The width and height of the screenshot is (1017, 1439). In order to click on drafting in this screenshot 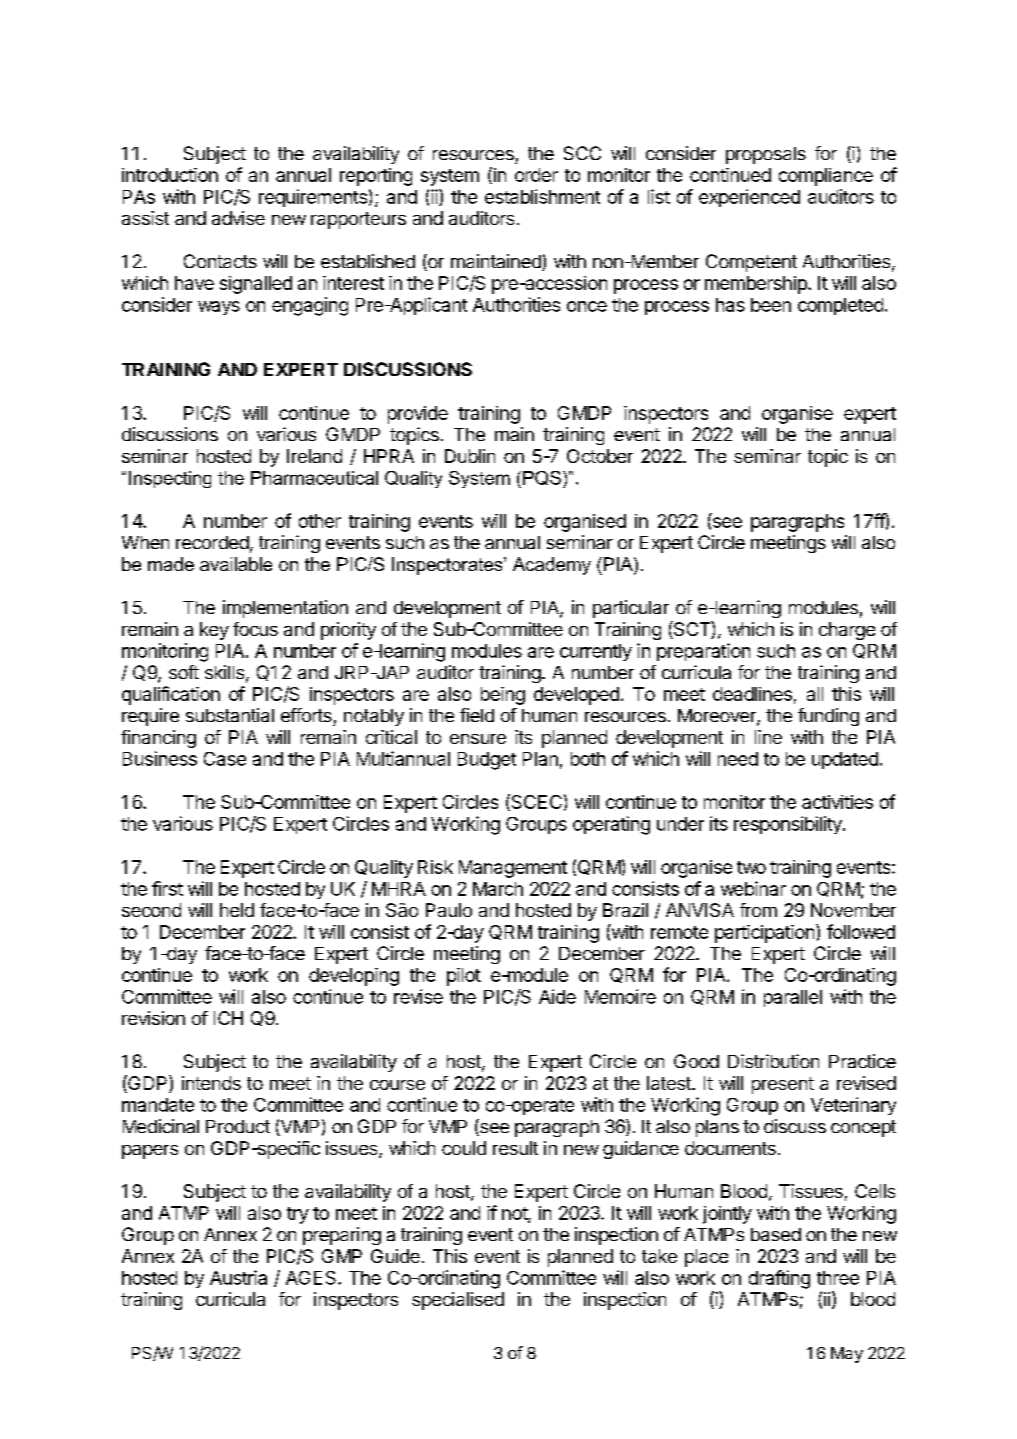, I will do `click(779, 1279)`.
